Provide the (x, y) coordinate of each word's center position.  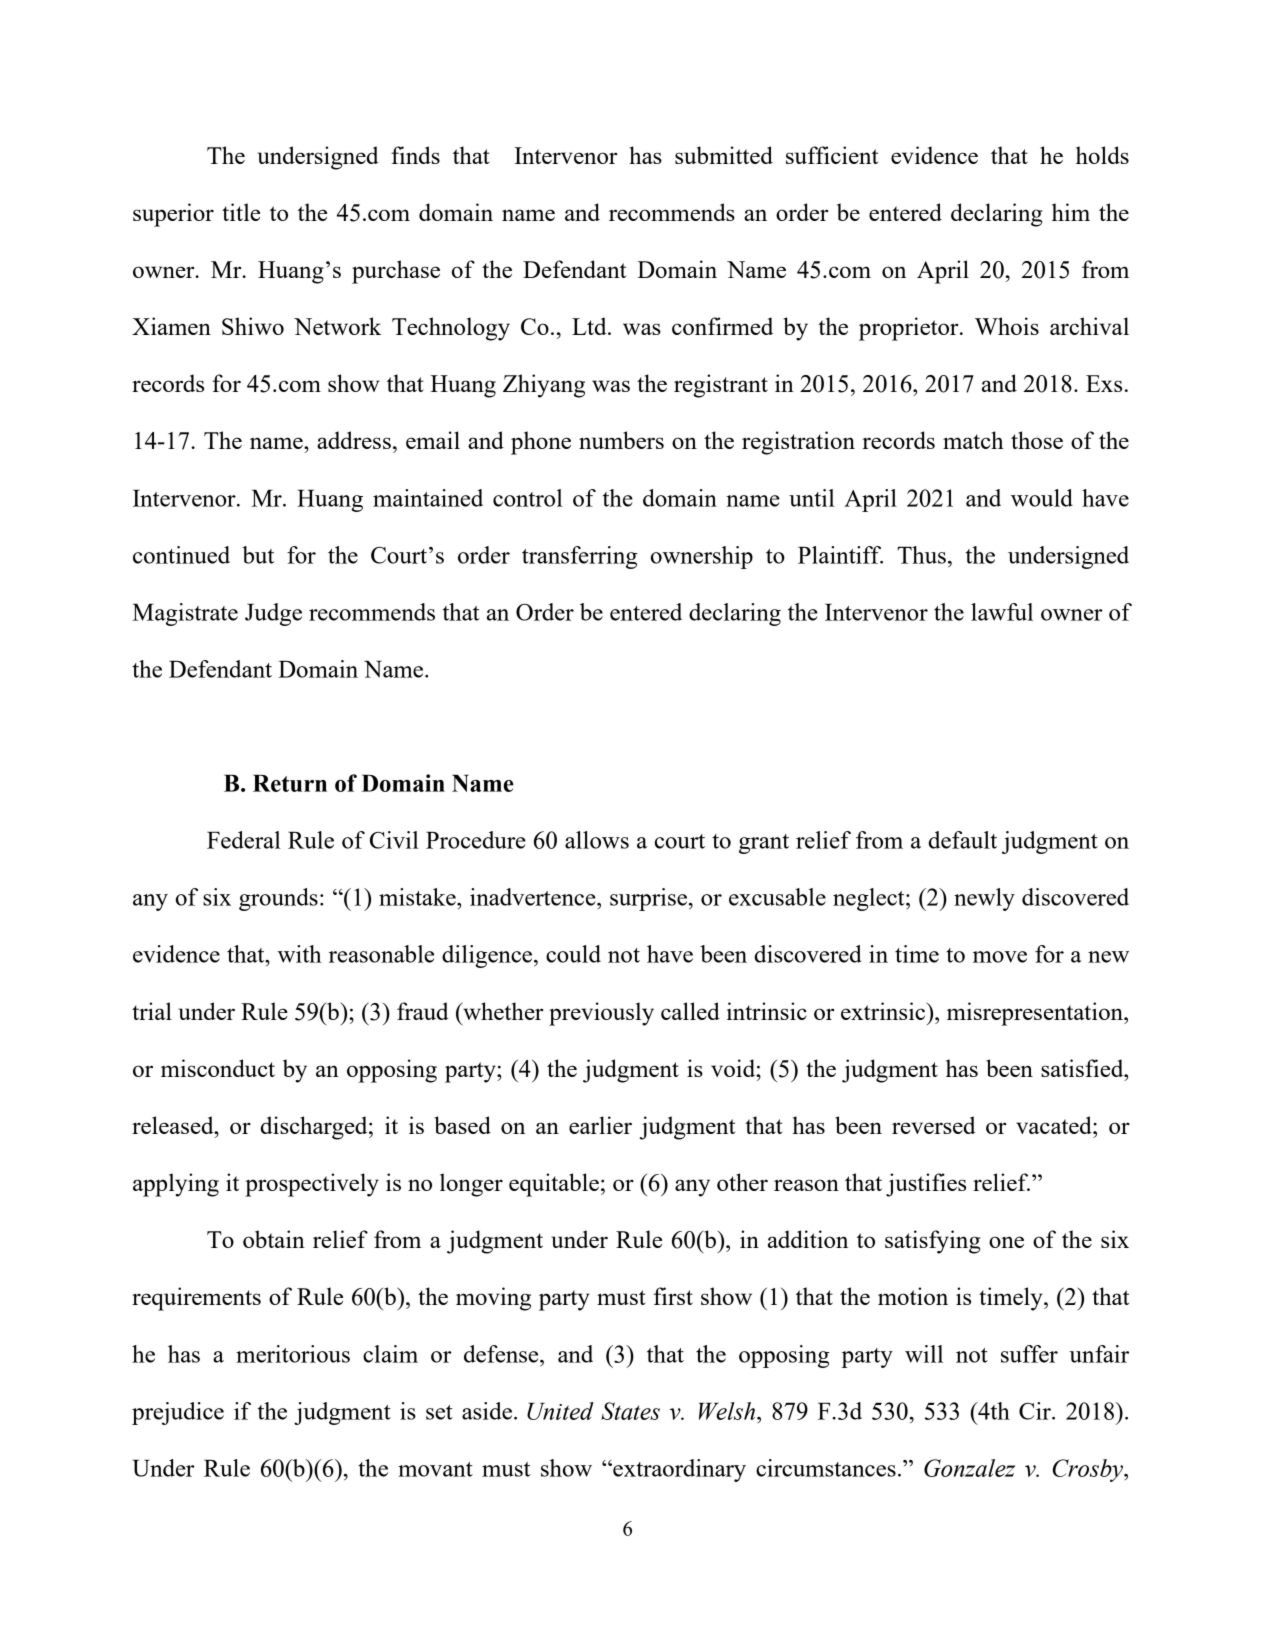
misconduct (218, 1068)
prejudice (178, 1413)
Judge (273, 614)
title (241, 212)
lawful (1002, 612)
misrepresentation (1036, 1014)
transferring (579, 557)
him (1071, 212)
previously (601, 1014)
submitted (724, 155)
